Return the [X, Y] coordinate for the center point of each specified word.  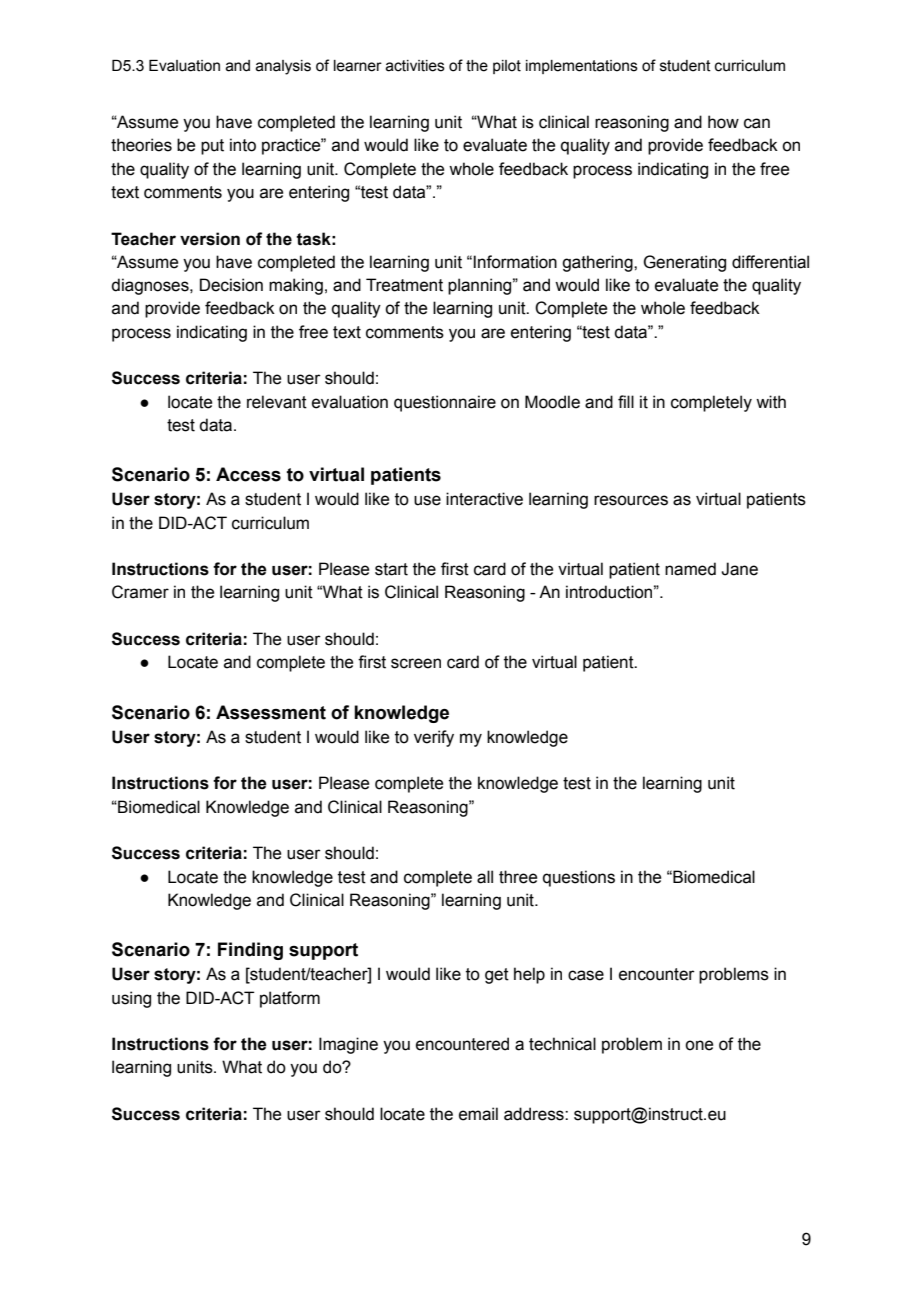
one [699, 1045]
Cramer [140, 592]
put [212, 147]
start [391, 569]
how [723, 122]
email [478, 1114]
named [690, 569]
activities [415, 66]
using [131, 999]
